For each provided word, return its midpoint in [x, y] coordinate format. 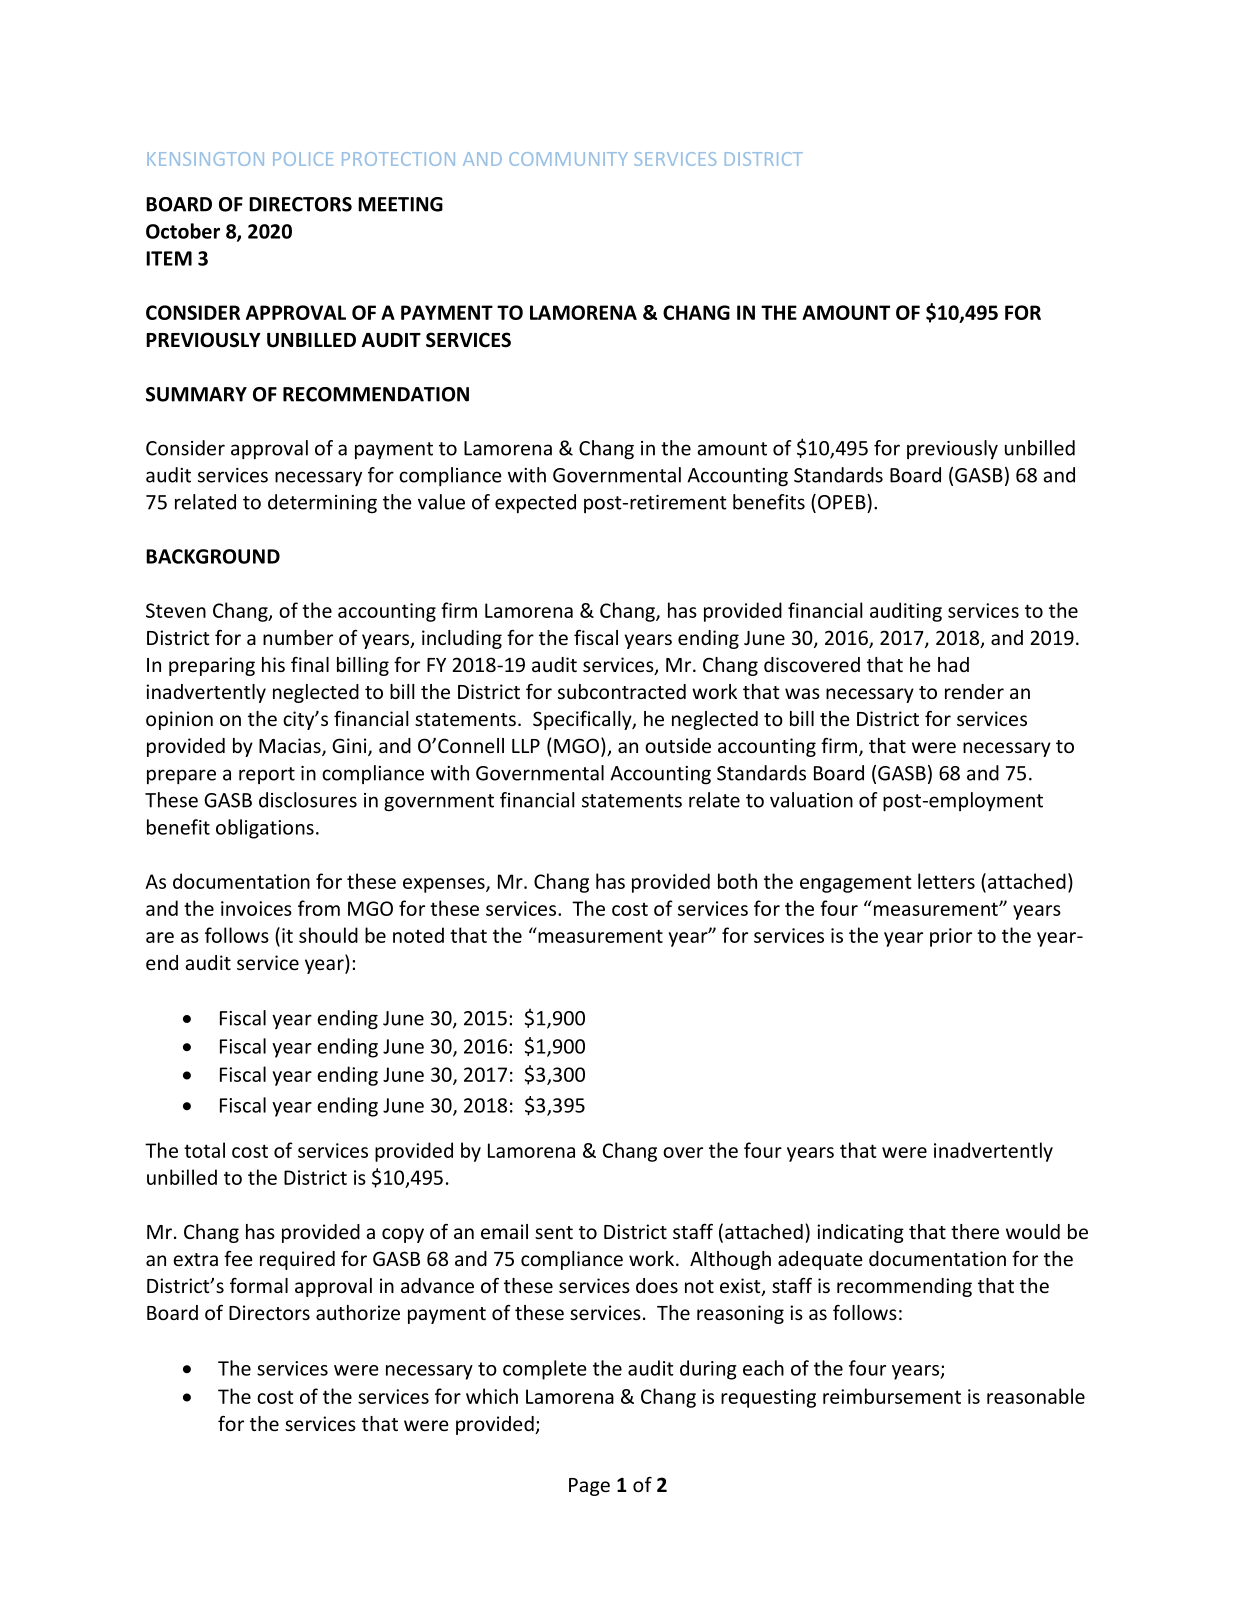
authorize [358, 1312]
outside [678, 745]
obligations [265, 829]
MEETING [400, 204]
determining [322, 504]
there [975, 1231]
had [953, 664]
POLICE [303, 159]
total [204, 1150]
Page [589, 1487]
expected [535, 503]
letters [946, 881]
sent [554, 1232]
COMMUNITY [568, 159]
